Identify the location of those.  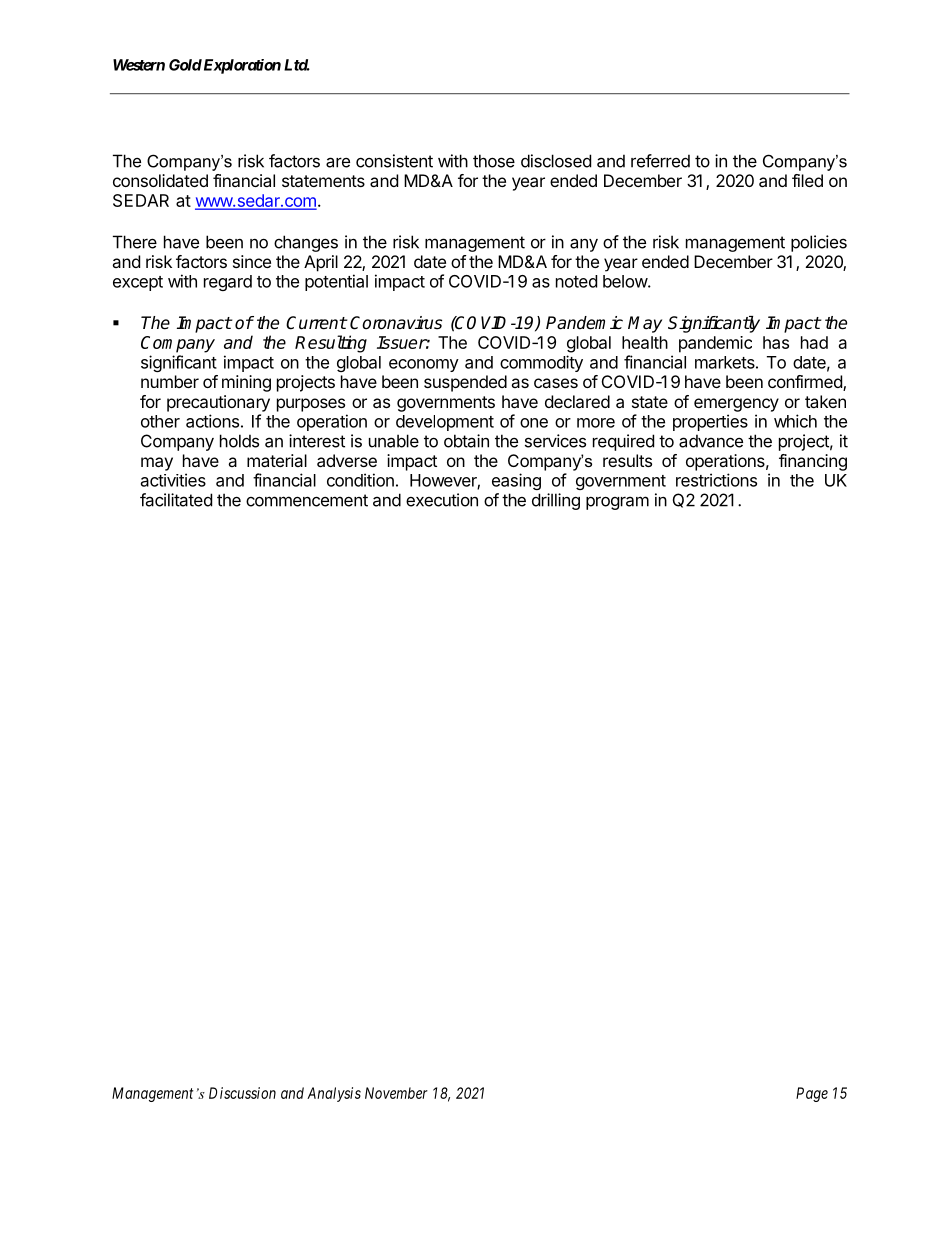
(494, 161).
